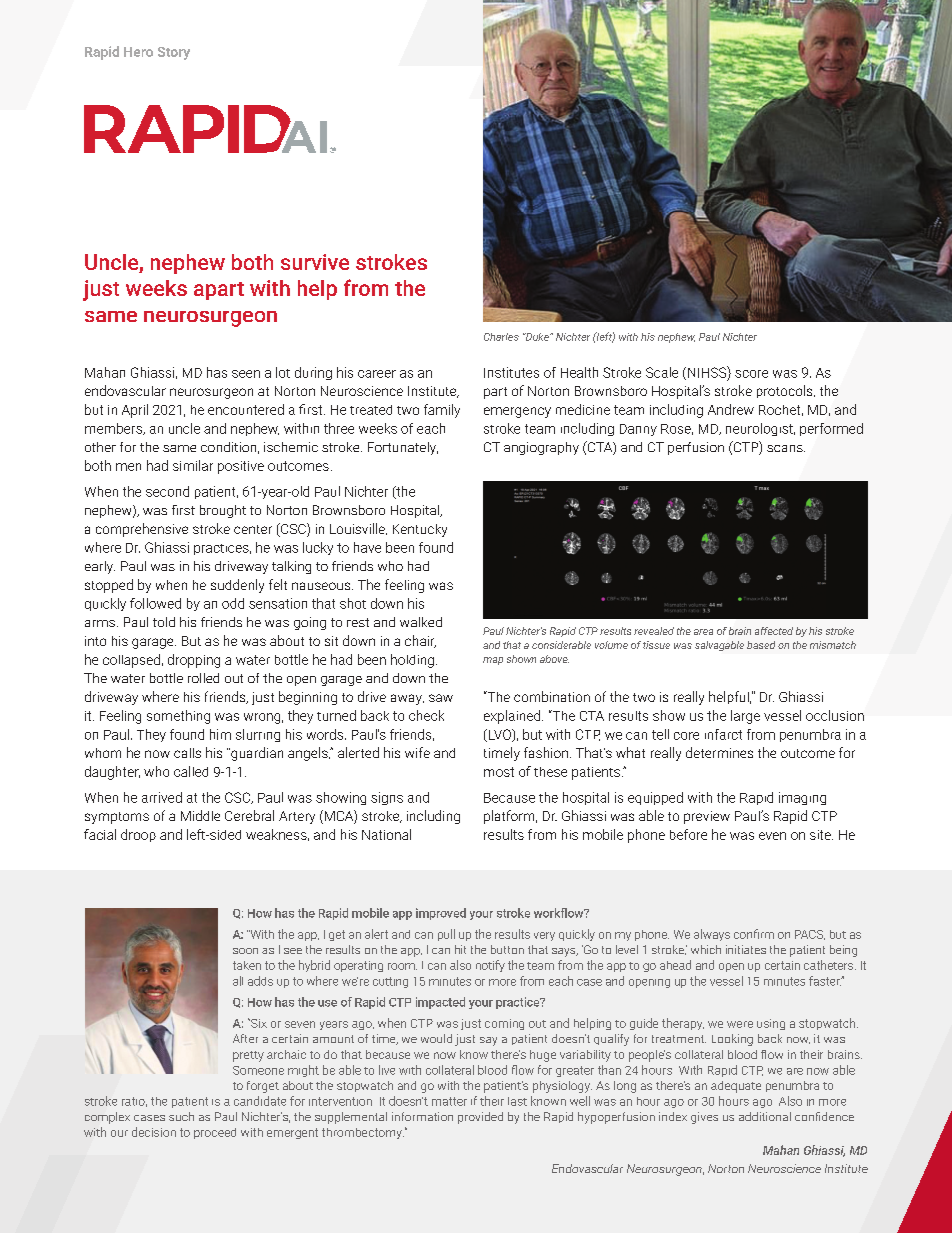 The image size is (952, 1233). I want to click on such, so click(181, 1116).
